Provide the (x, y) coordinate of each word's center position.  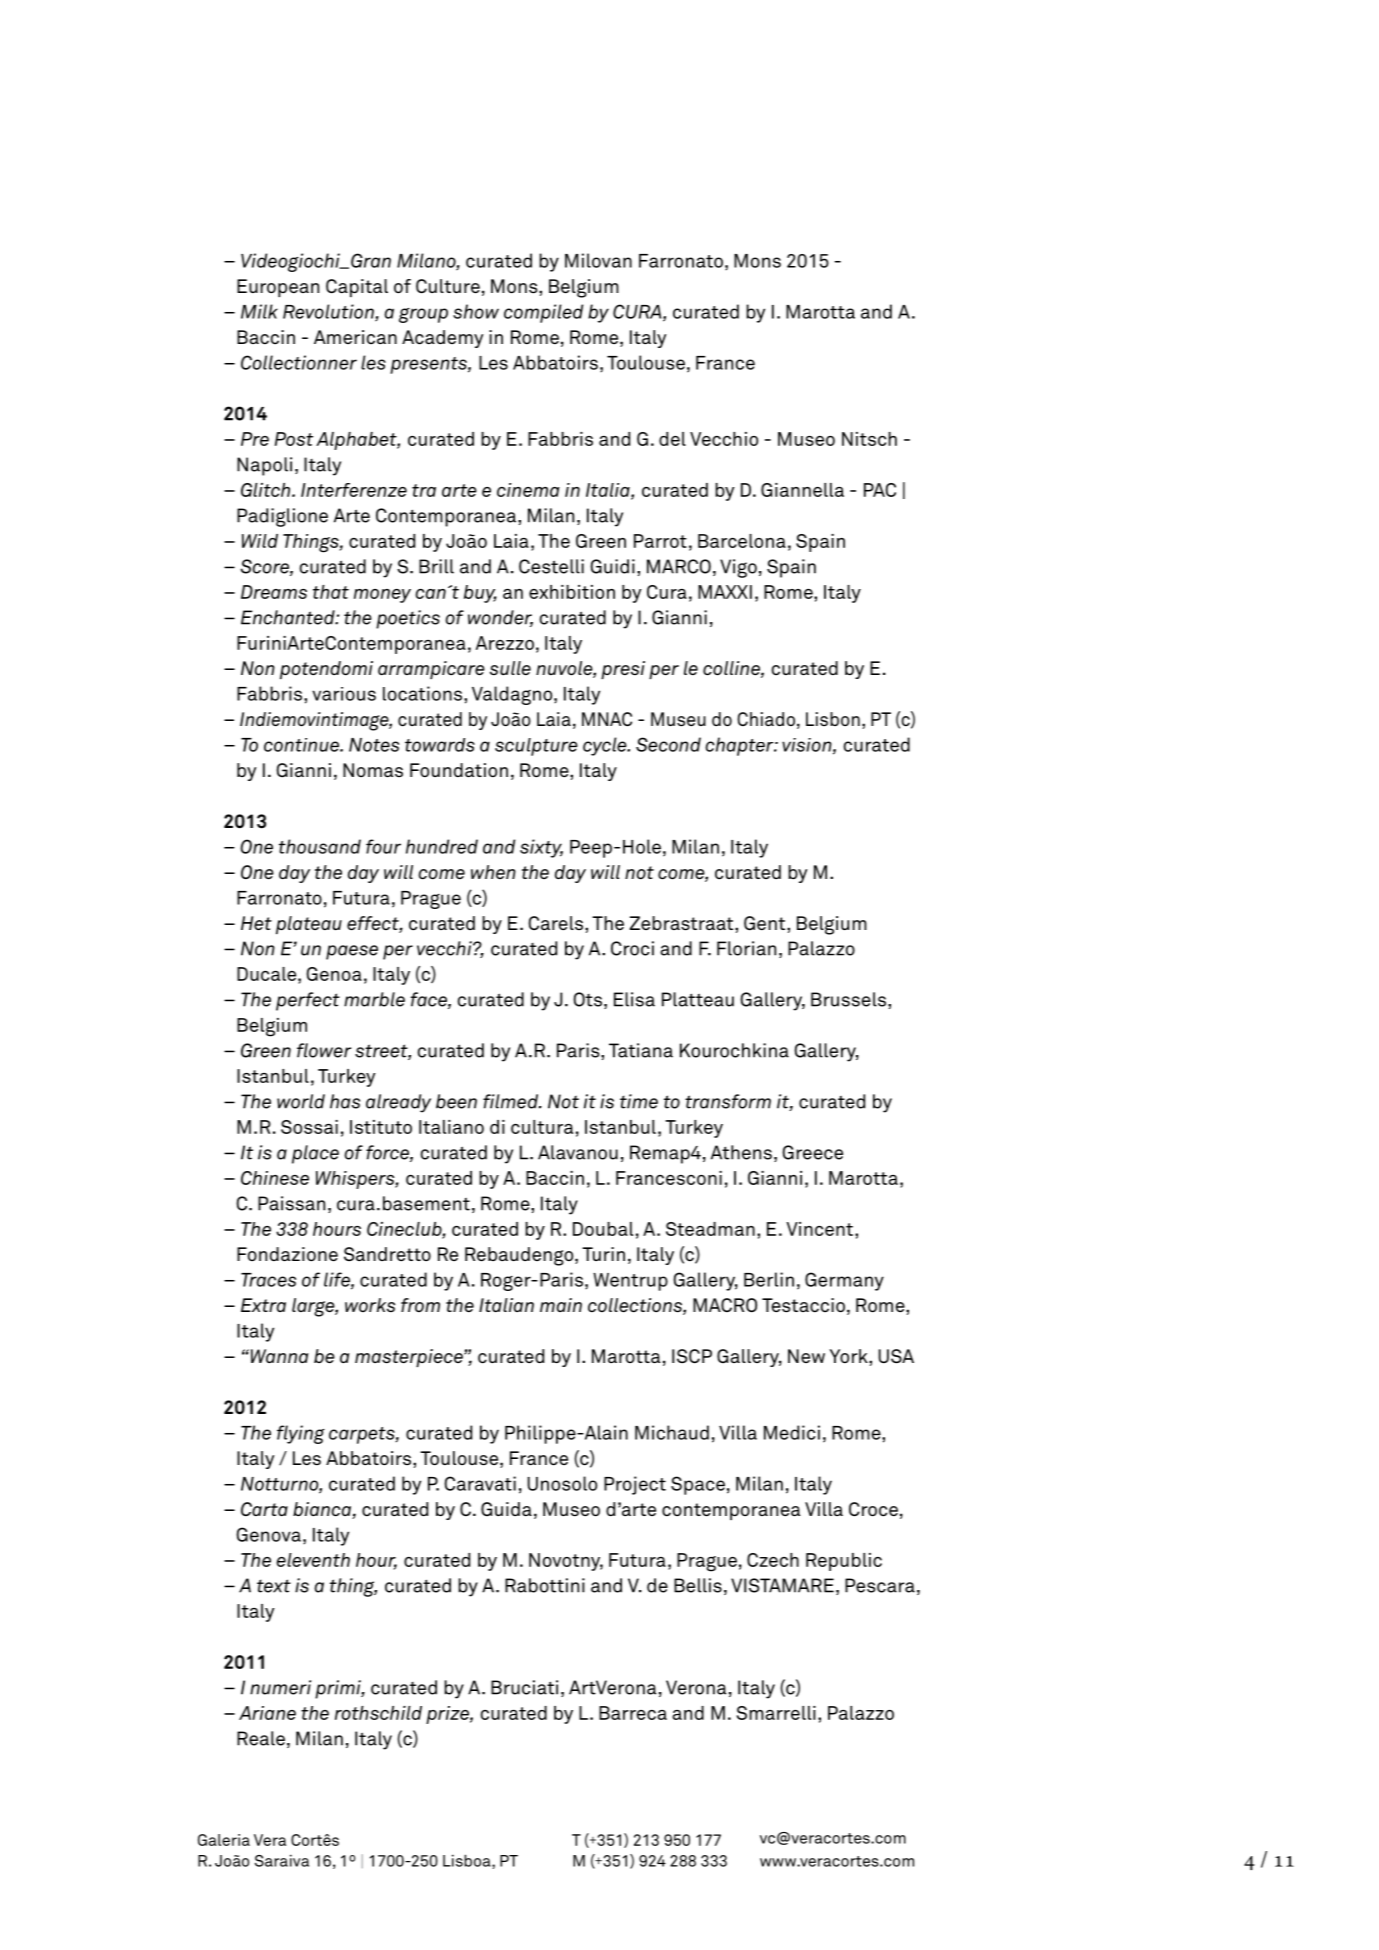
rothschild (378, 1713)
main (561, 1305)
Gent (764, 923)
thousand (320, 846)
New (806, 1356)
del (672, 439)
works (370, 1305)
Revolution (329, 312)
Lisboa (468, 1860)
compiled (543, 313)
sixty (541, 848)
